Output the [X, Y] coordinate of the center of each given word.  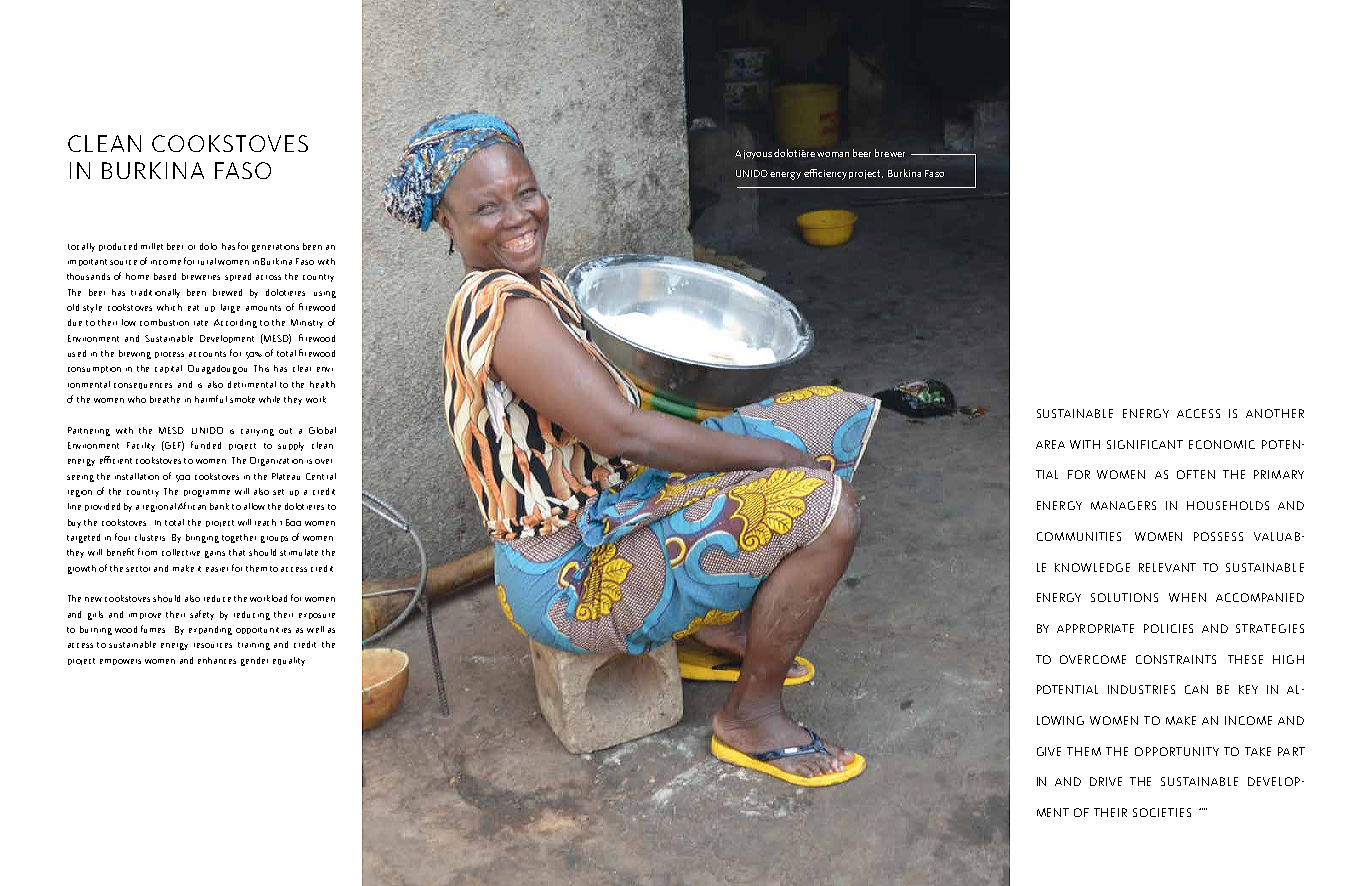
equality [289, 661]
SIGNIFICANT [1145, 444]
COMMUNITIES [1079, 536]
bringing [202, 538]
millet [152, 246]
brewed [227, 292]
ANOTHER [1275, 413]
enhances [217, 660]
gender [254, 661]
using [325, 294]
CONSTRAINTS [1176, 659]
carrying [257, 432]
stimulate [299, 552]
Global [322, 430]
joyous [759, 154]
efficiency [825, 174]
